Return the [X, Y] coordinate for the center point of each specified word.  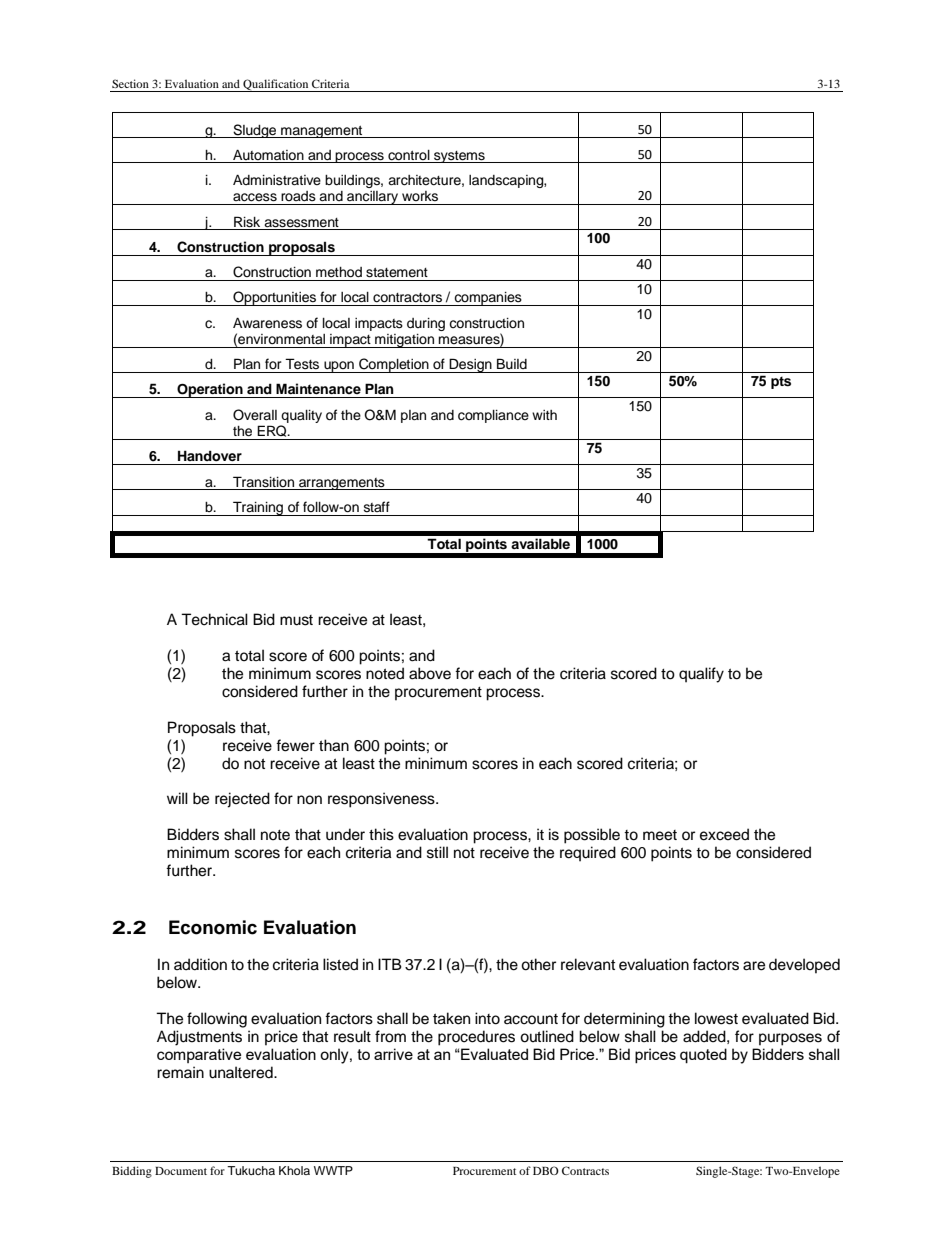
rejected [242, 800]
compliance [493, 416]
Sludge [255, 131]
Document [181, 1171]
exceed [724, 834]
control [409, 155]
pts [781, 382]
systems [459, 157]
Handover [210, 456]
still [437, 852]
